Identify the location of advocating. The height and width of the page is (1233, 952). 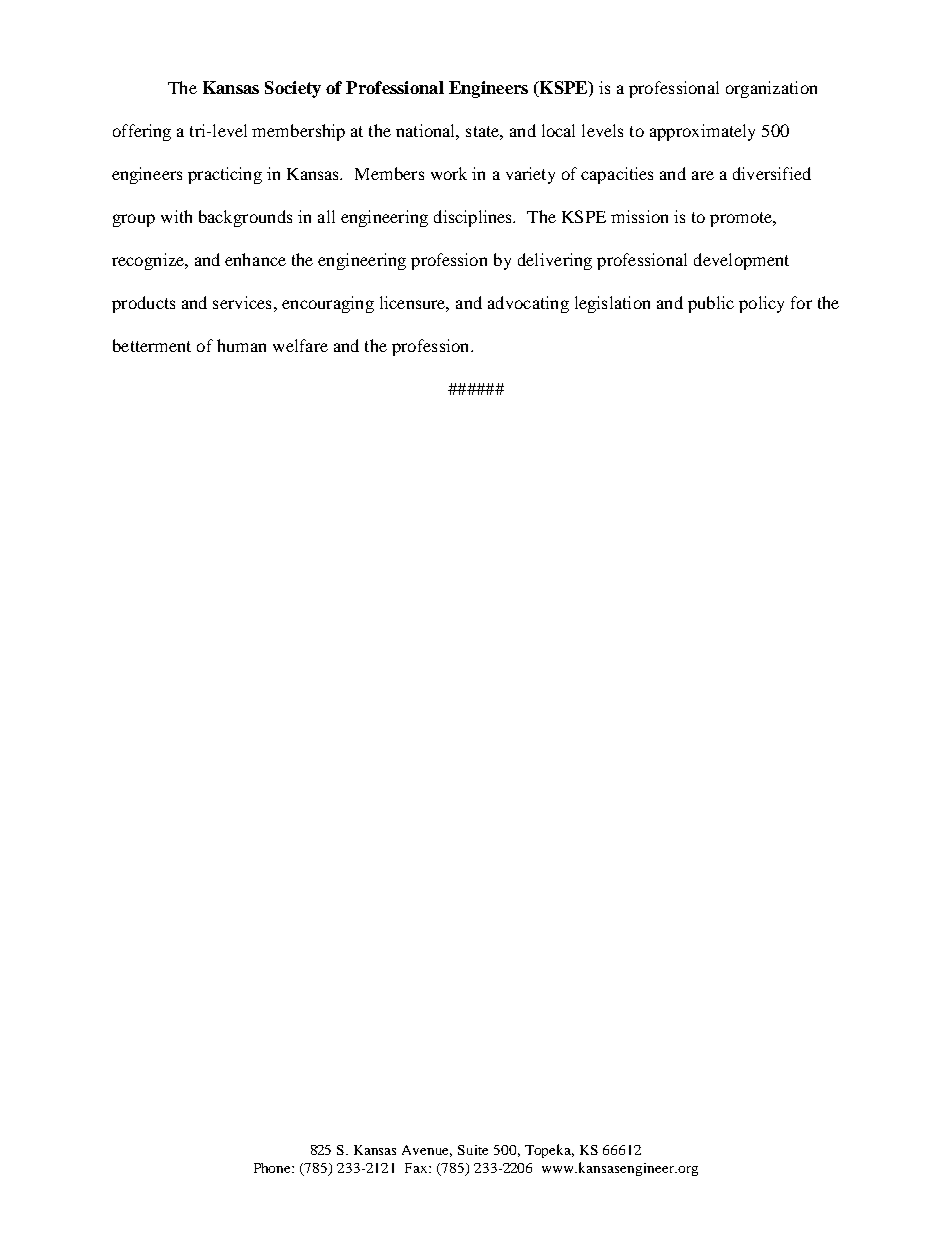
(528, 304).
